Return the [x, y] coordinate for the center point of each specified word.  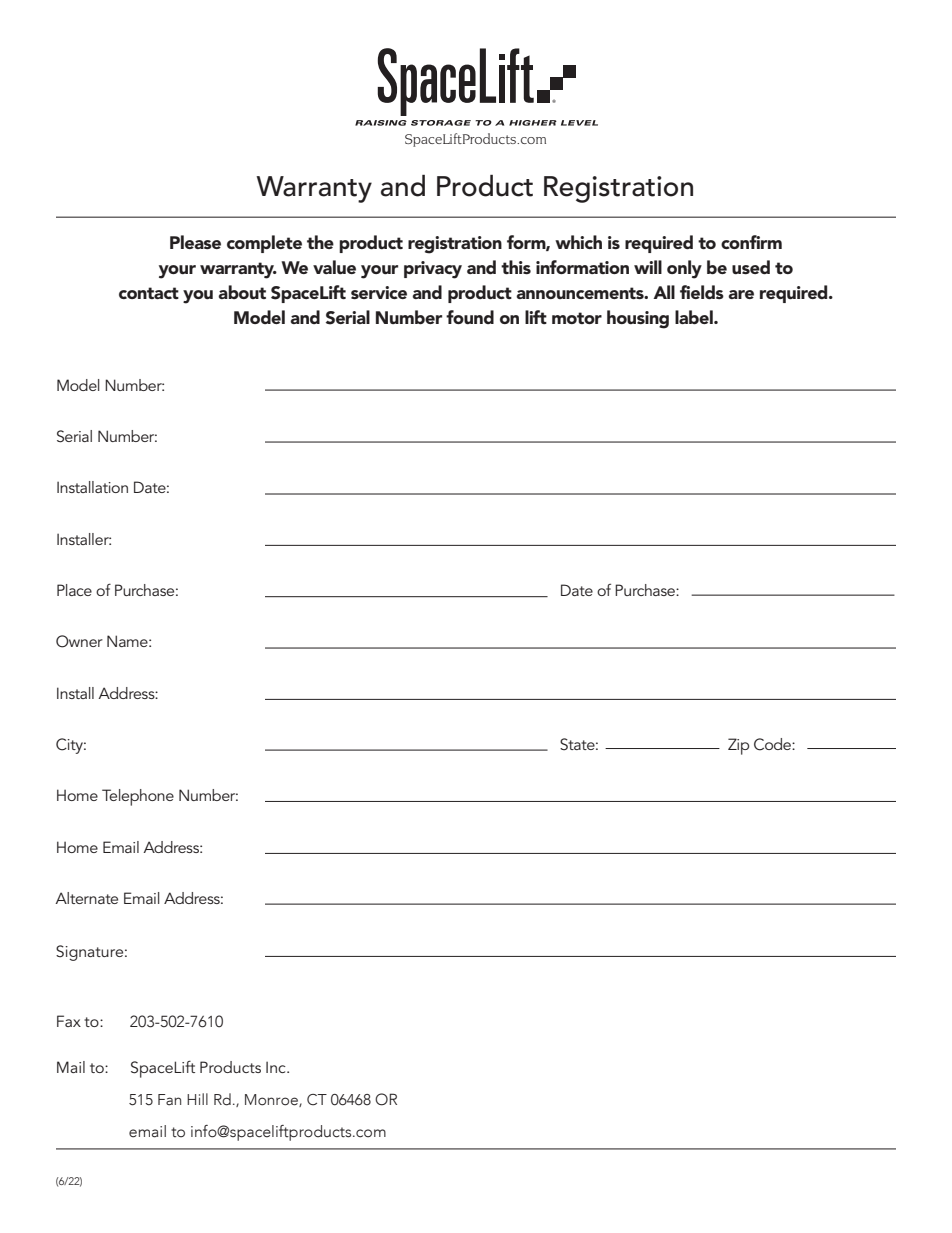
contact [149, 293]
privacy [433, 270]
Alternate [86, 898]
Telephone [138, 797]
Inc [277, 1067]
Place [74, 590]
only [684, 269]
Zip [738, 746]
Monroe [272, 1100]
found [470, 317]
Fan [169, 1100]
